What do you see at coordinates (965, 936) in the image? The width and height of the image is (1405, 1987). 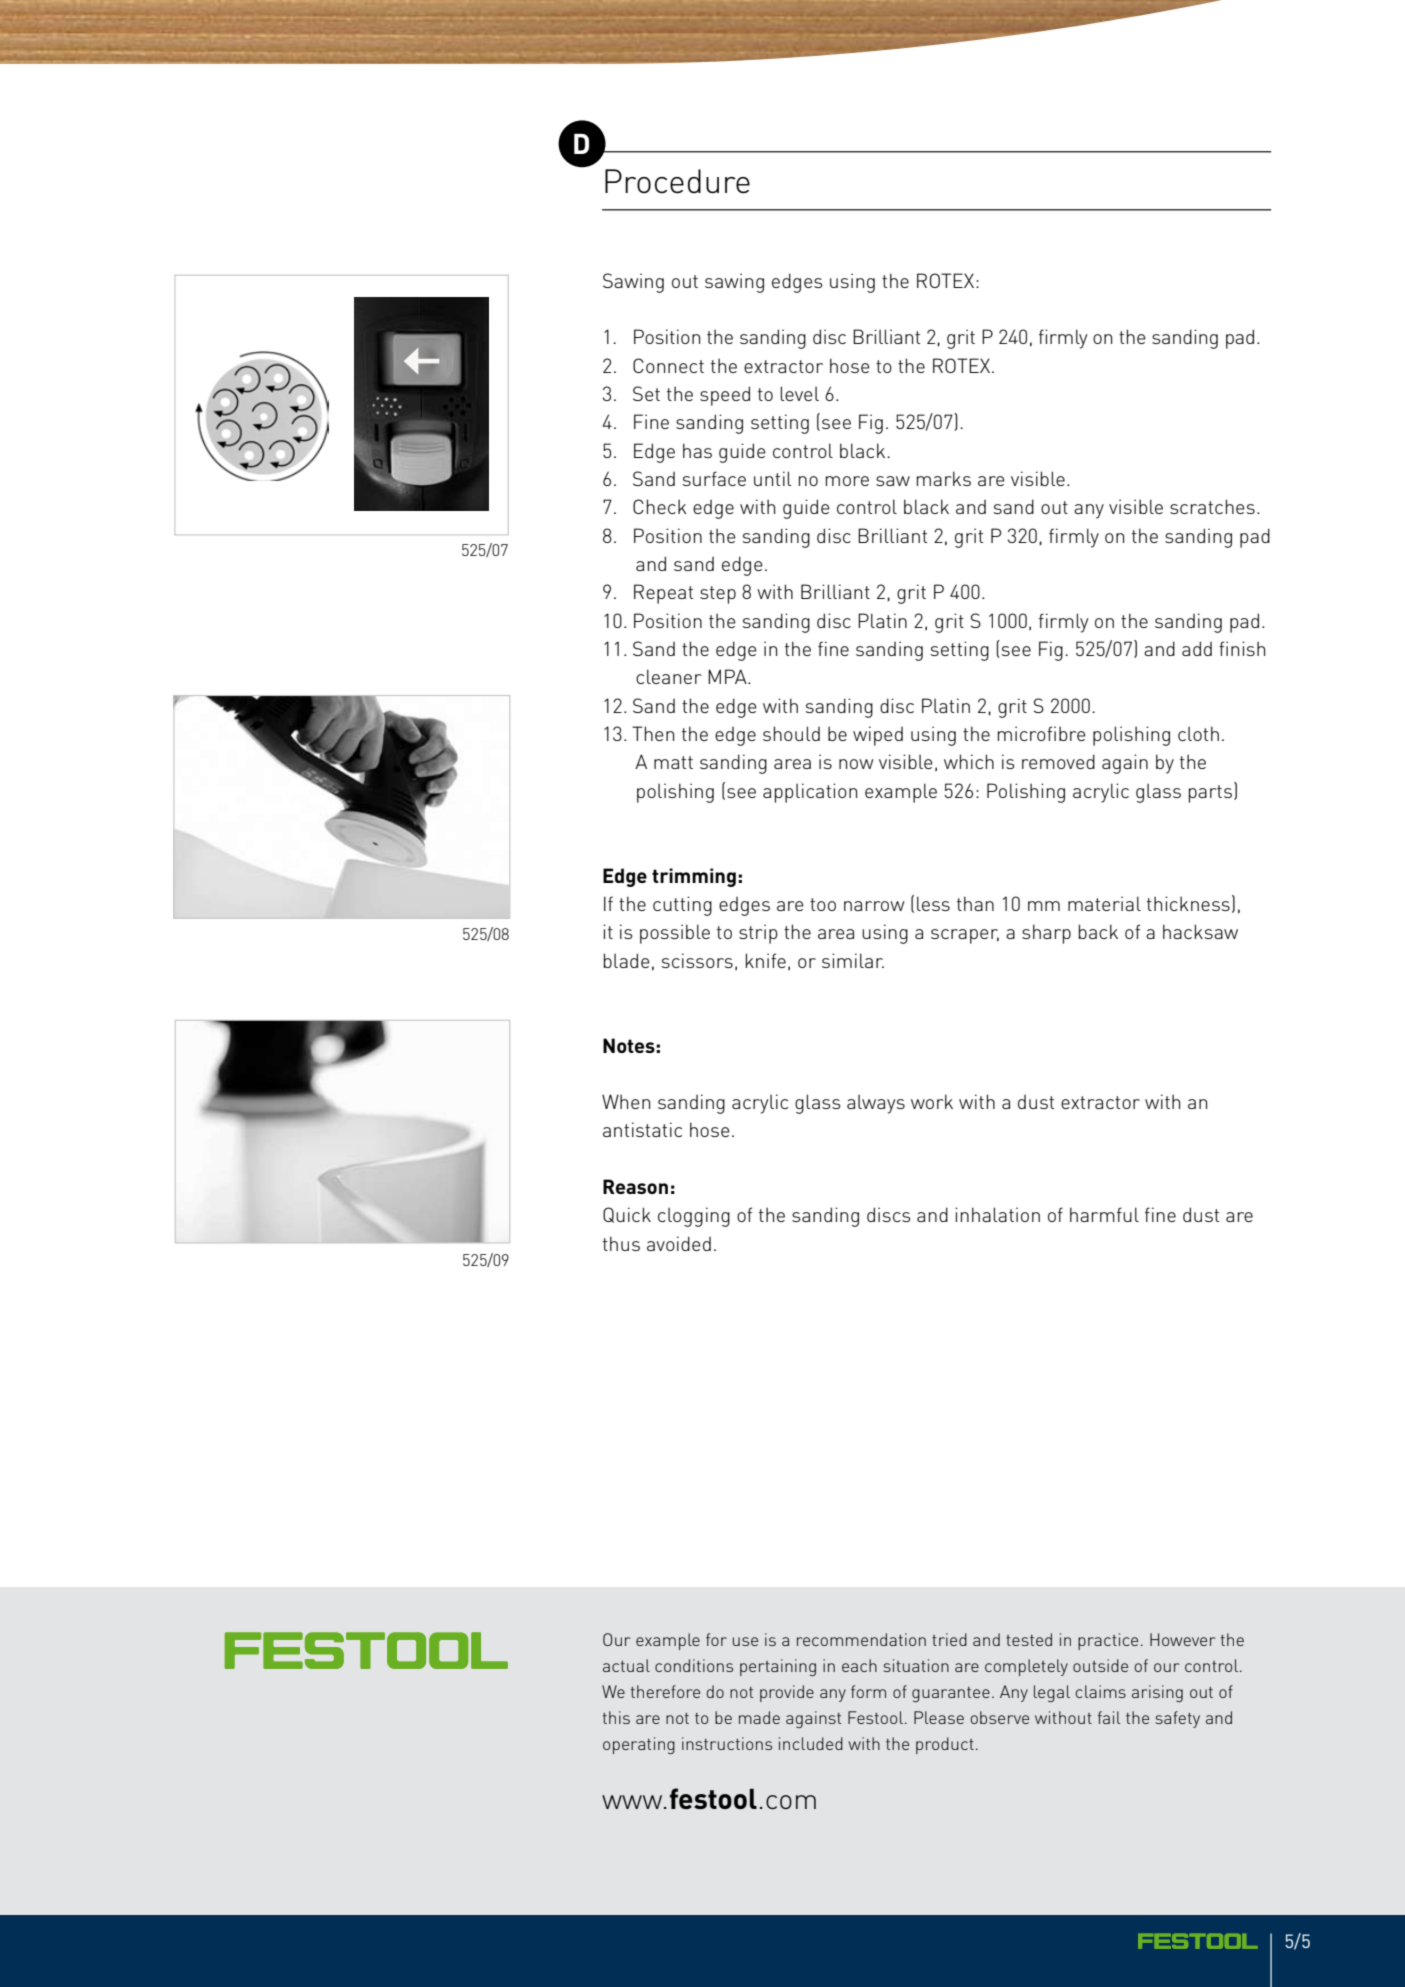 I see `scraper` at bounding box center [965, 936].
